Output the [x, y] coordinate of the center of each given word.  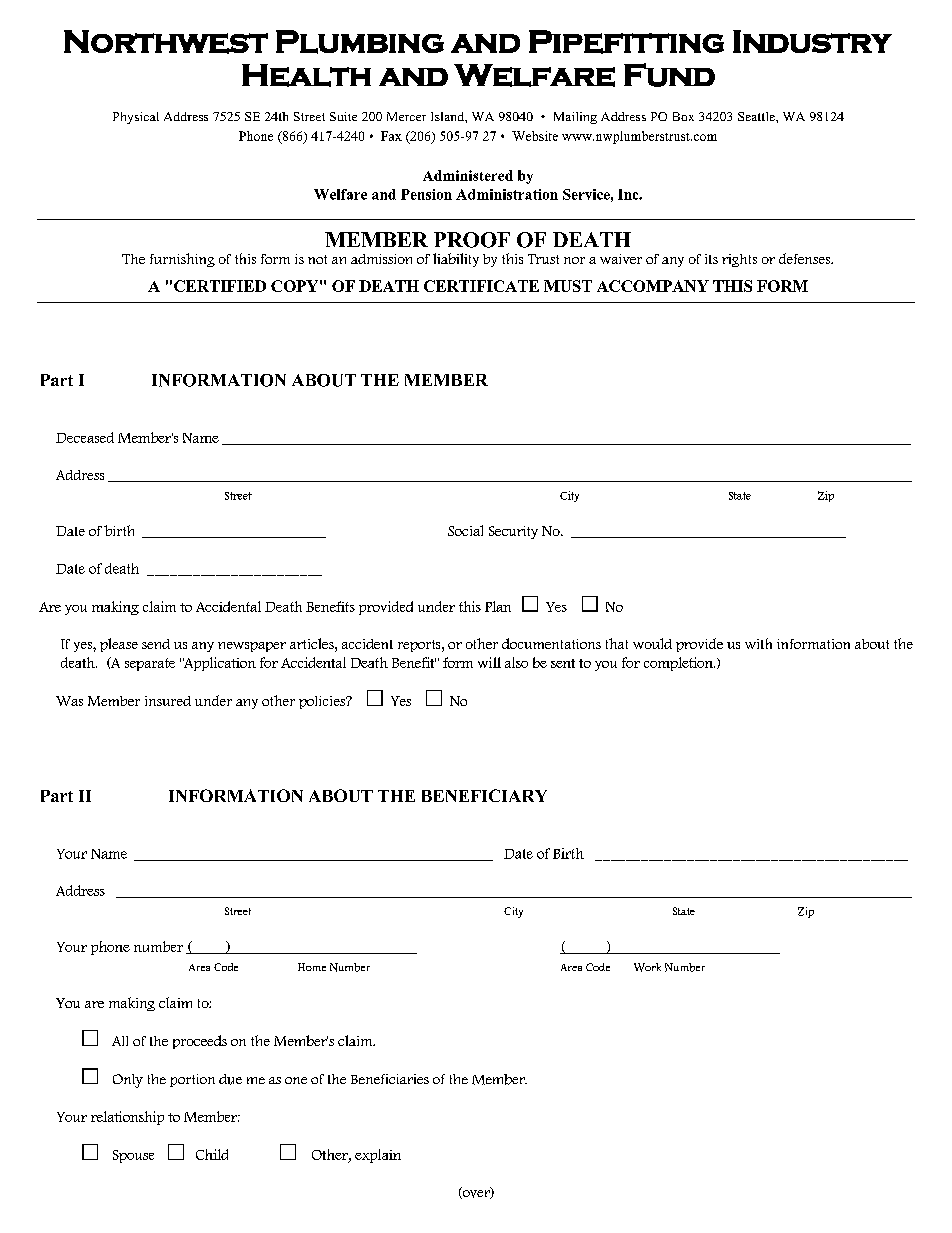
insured [168, 701]
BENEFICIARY [484, 795]
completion [679, 664]
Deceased [85, 437]
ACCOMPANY [653, 286]
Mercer [406, 116]
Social [465, 530]
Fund [669, 75]
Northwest [166, 42]
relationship [127, 1118]
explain [378, 1156]
